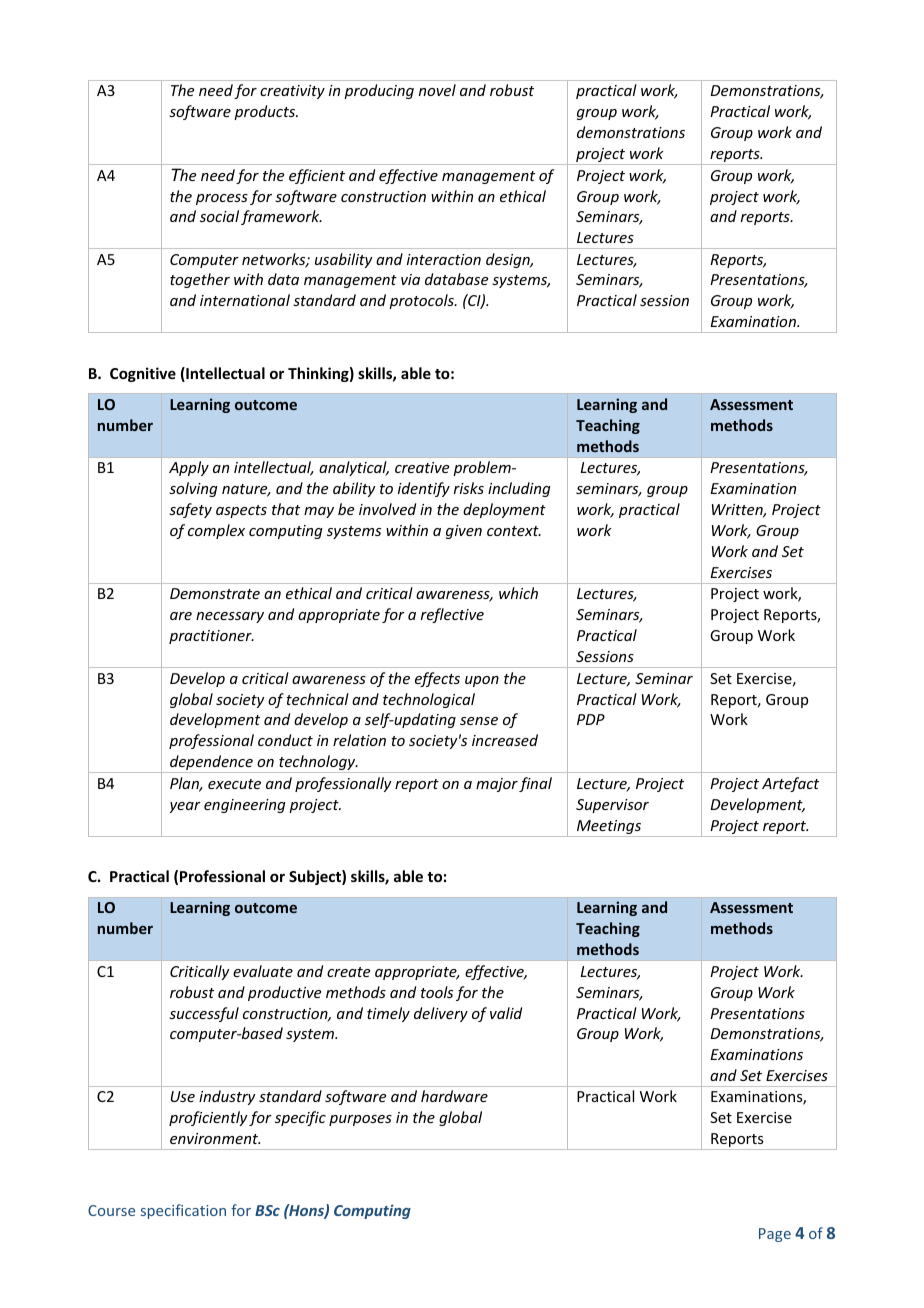  What do you see at coordinates (444, 259) in the document?
I see `interaction` at bounding box center [444, 259].
